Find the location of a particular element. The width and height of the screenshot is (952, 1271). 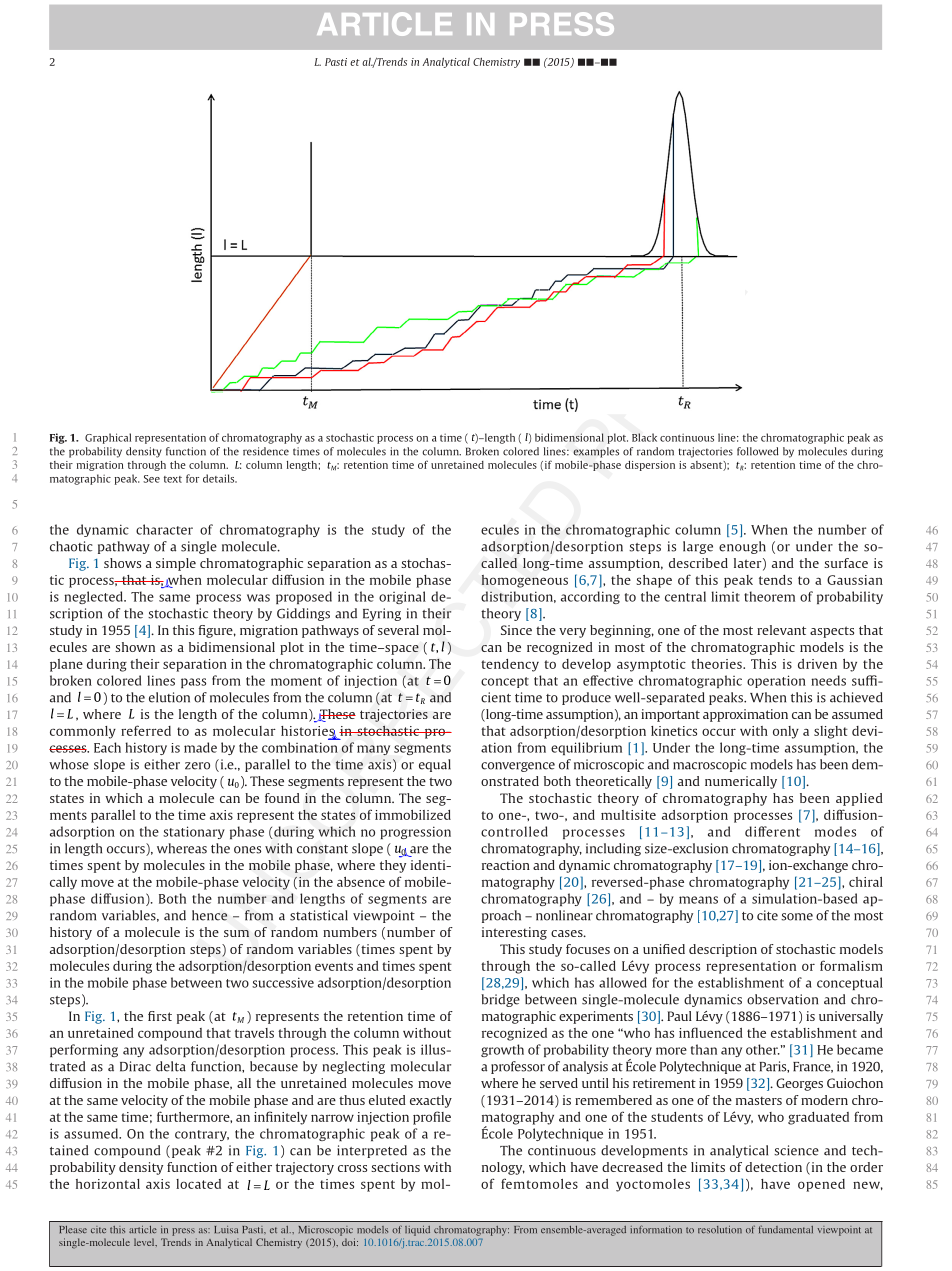

examples is located at coordinates (596, 452).
